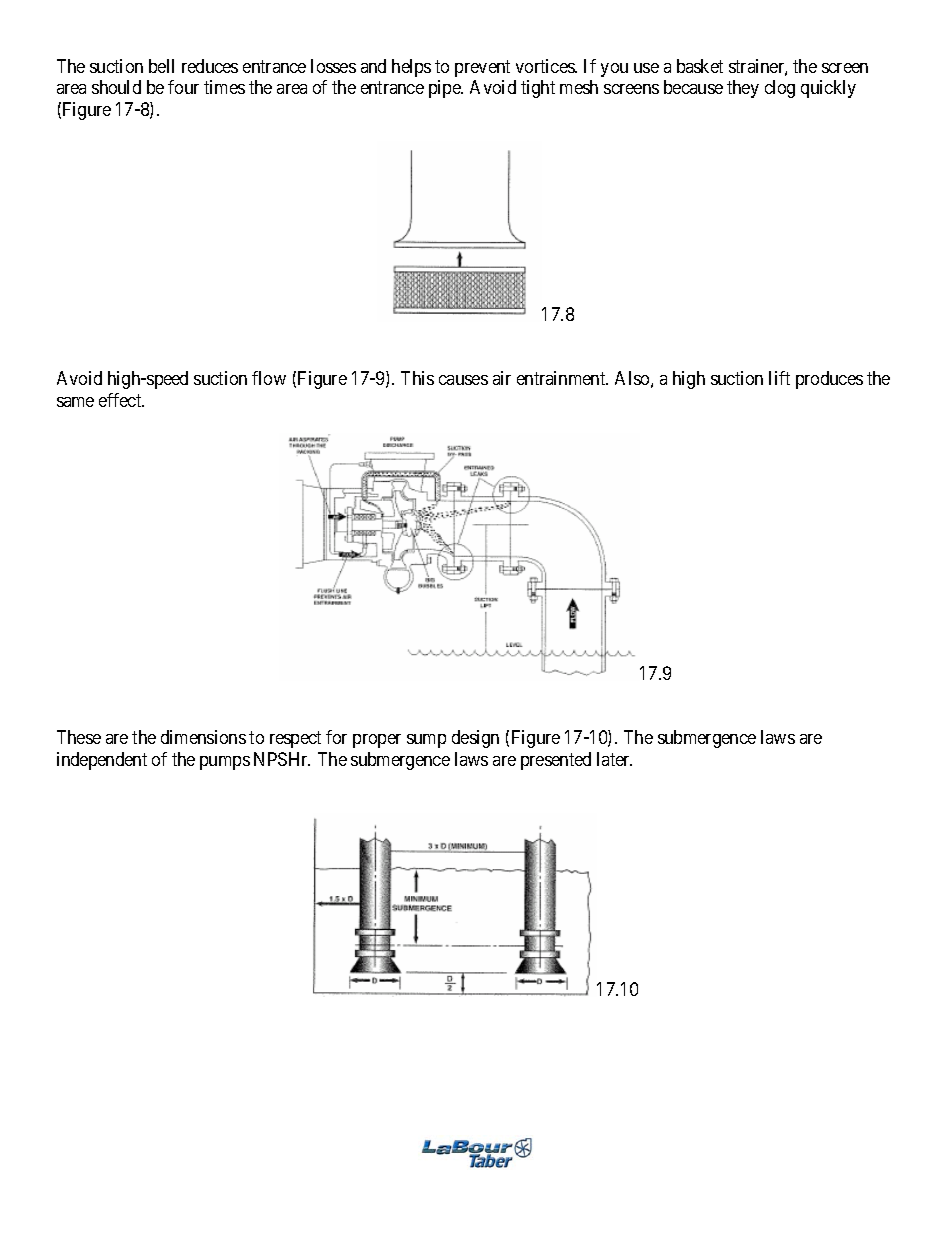 This page has height=1233, width=952. I want to click on lift, so click(779, 378).
